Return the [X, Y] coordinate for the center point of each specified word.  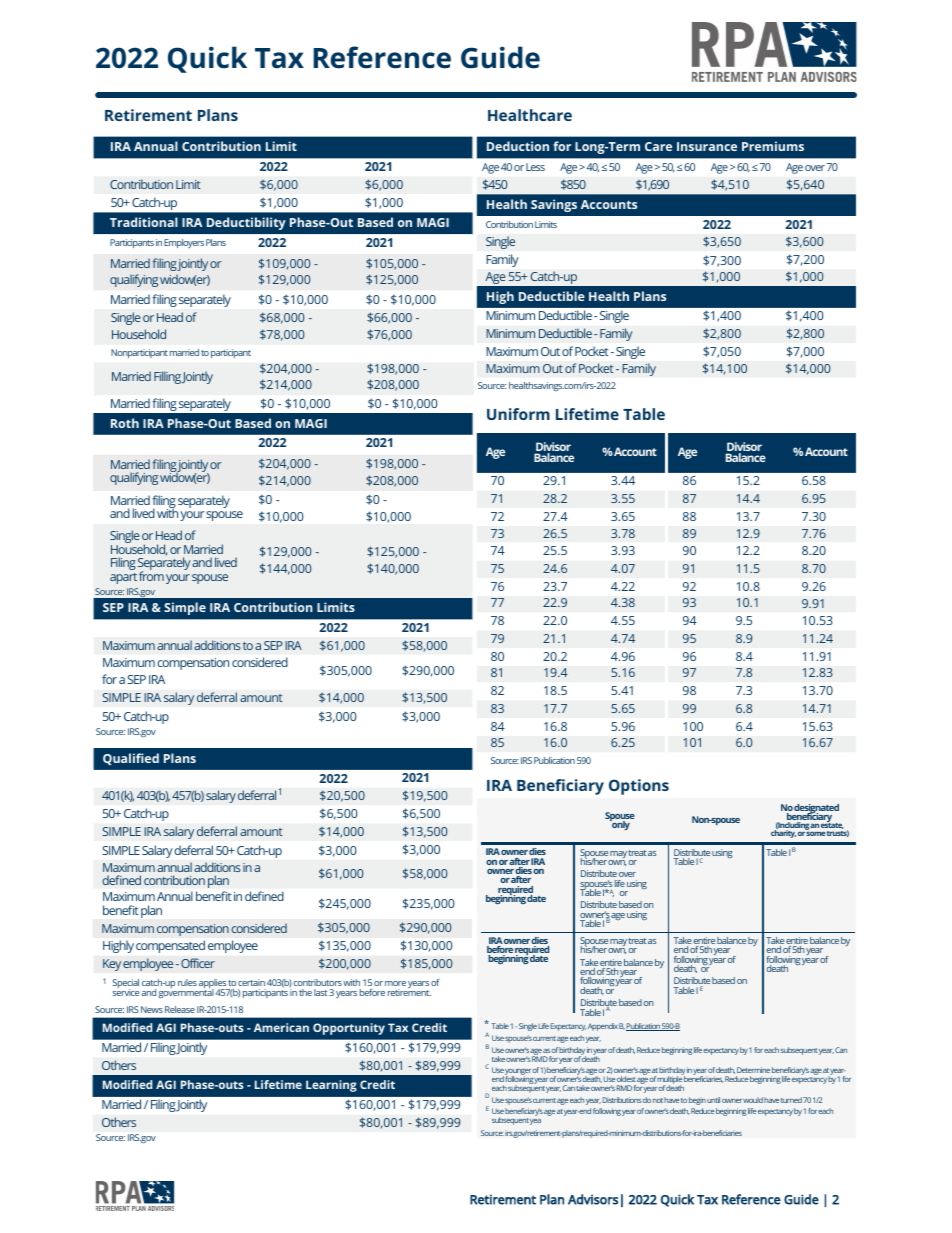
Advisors [593, 1199]
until [713, 1100]
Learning [331, 1086]
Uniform [518, 414]
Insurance [707, 146]
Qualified [131, 759]
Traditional [144, 222]
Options [639, 787]
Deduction [518, 146]
